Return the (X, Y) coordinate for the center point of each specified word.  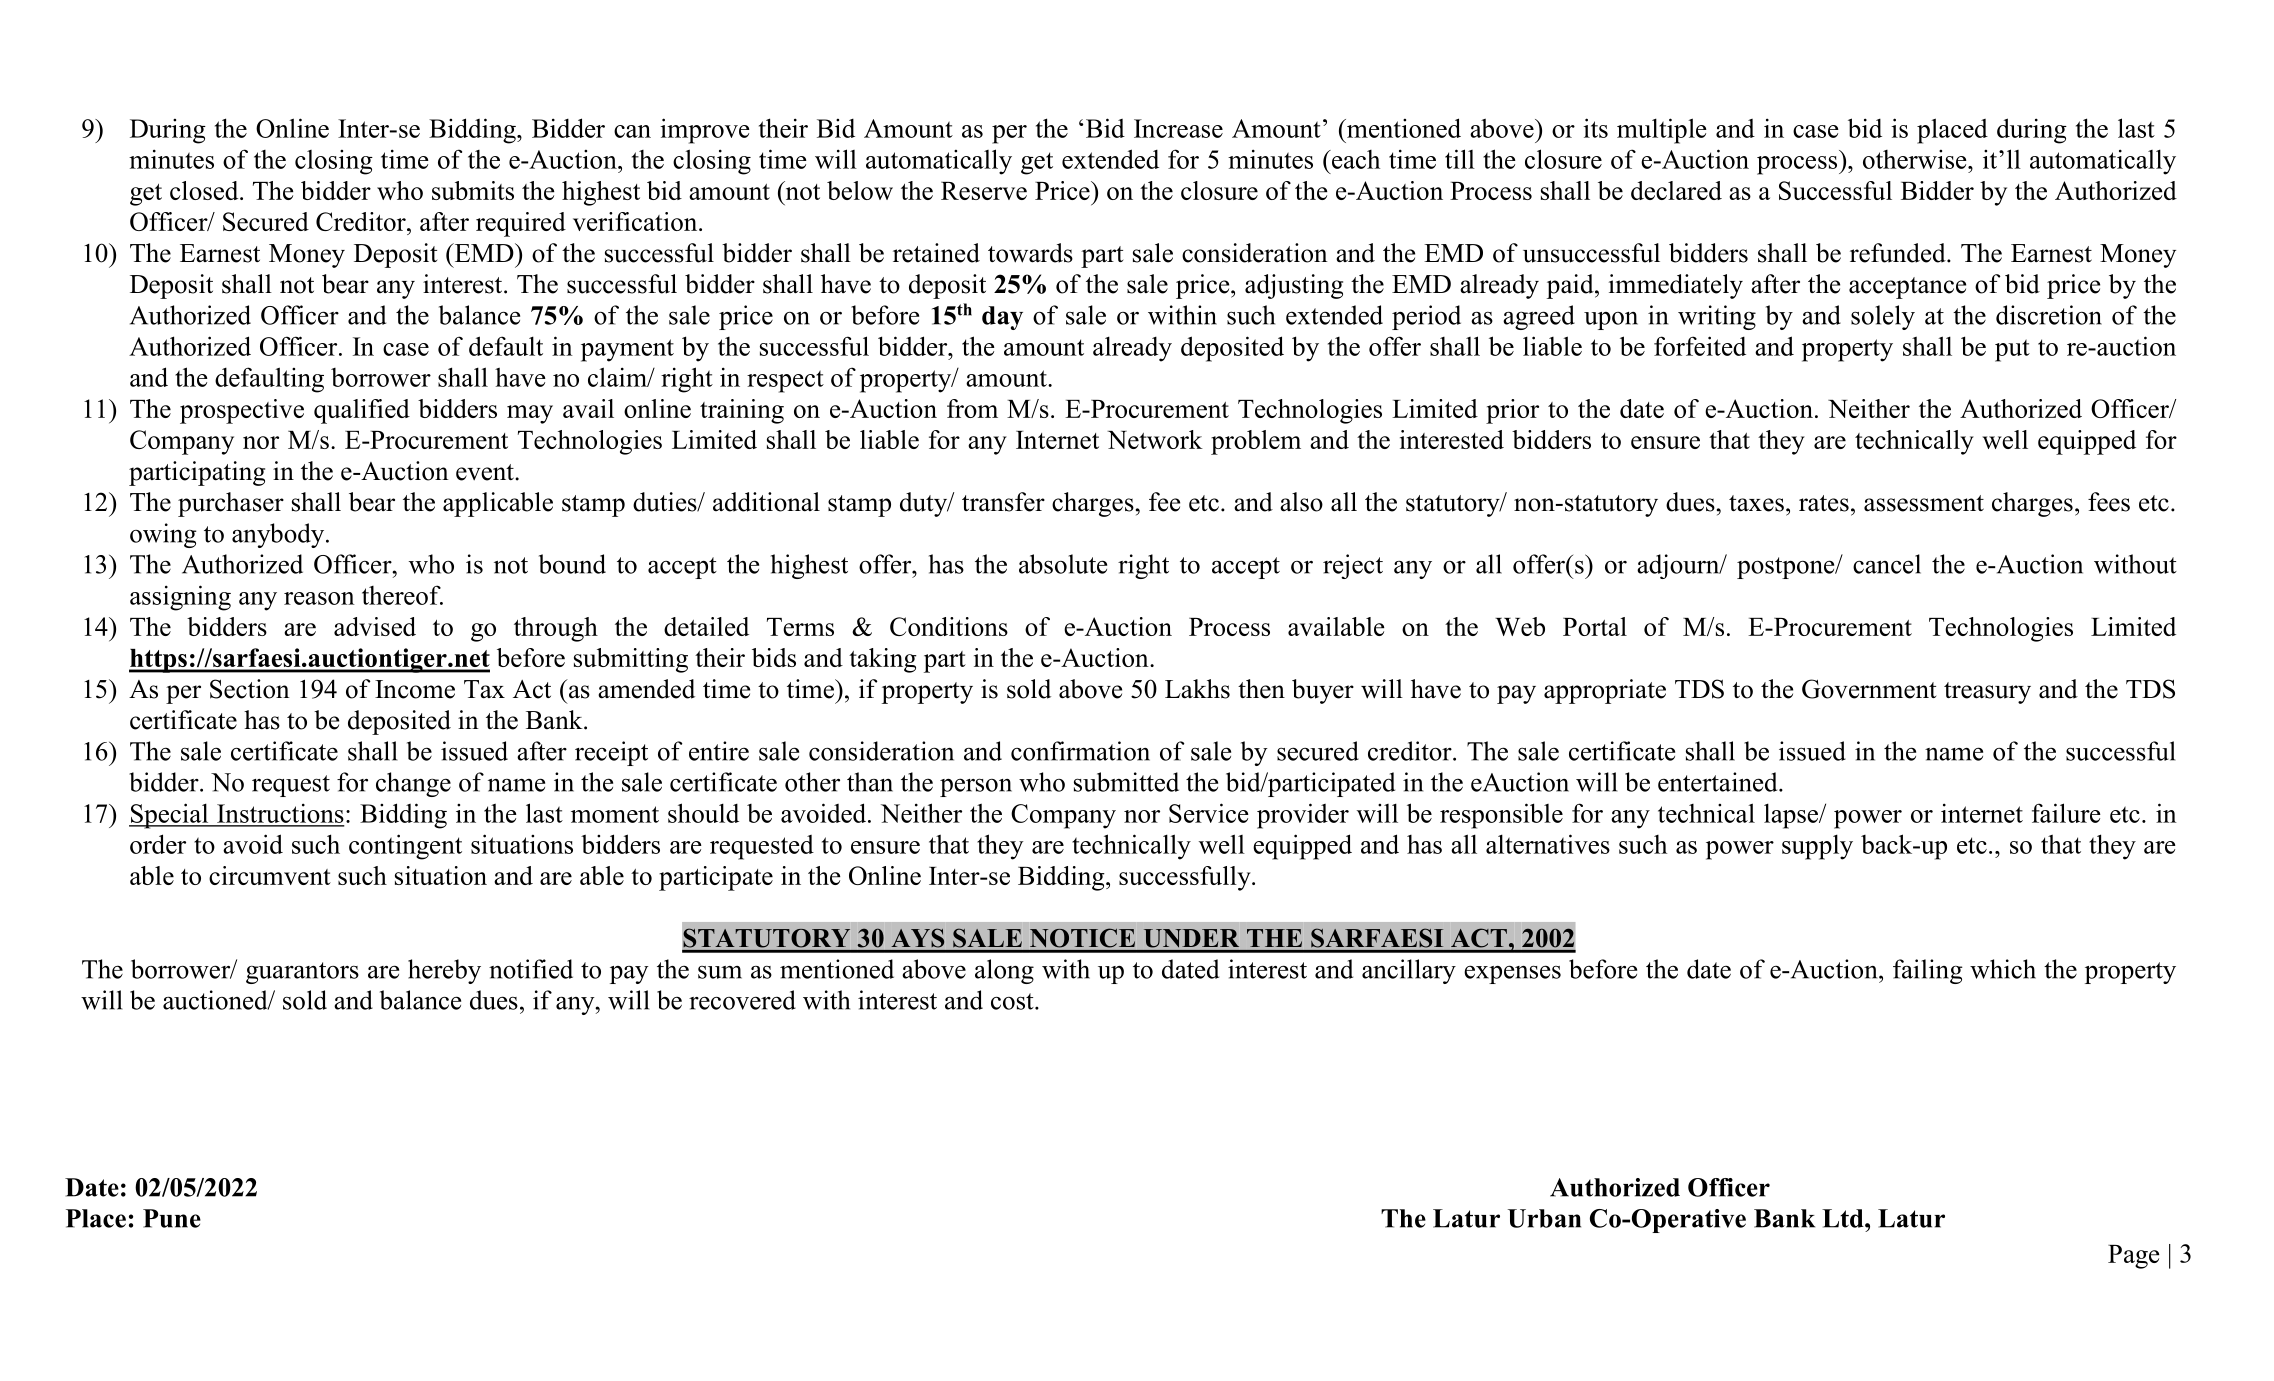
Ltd (1844, 1218)
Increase (1178, 128)
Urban (1544, 1218)
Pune (172, 1218)
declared (1676, 190)
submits (473, 190)
